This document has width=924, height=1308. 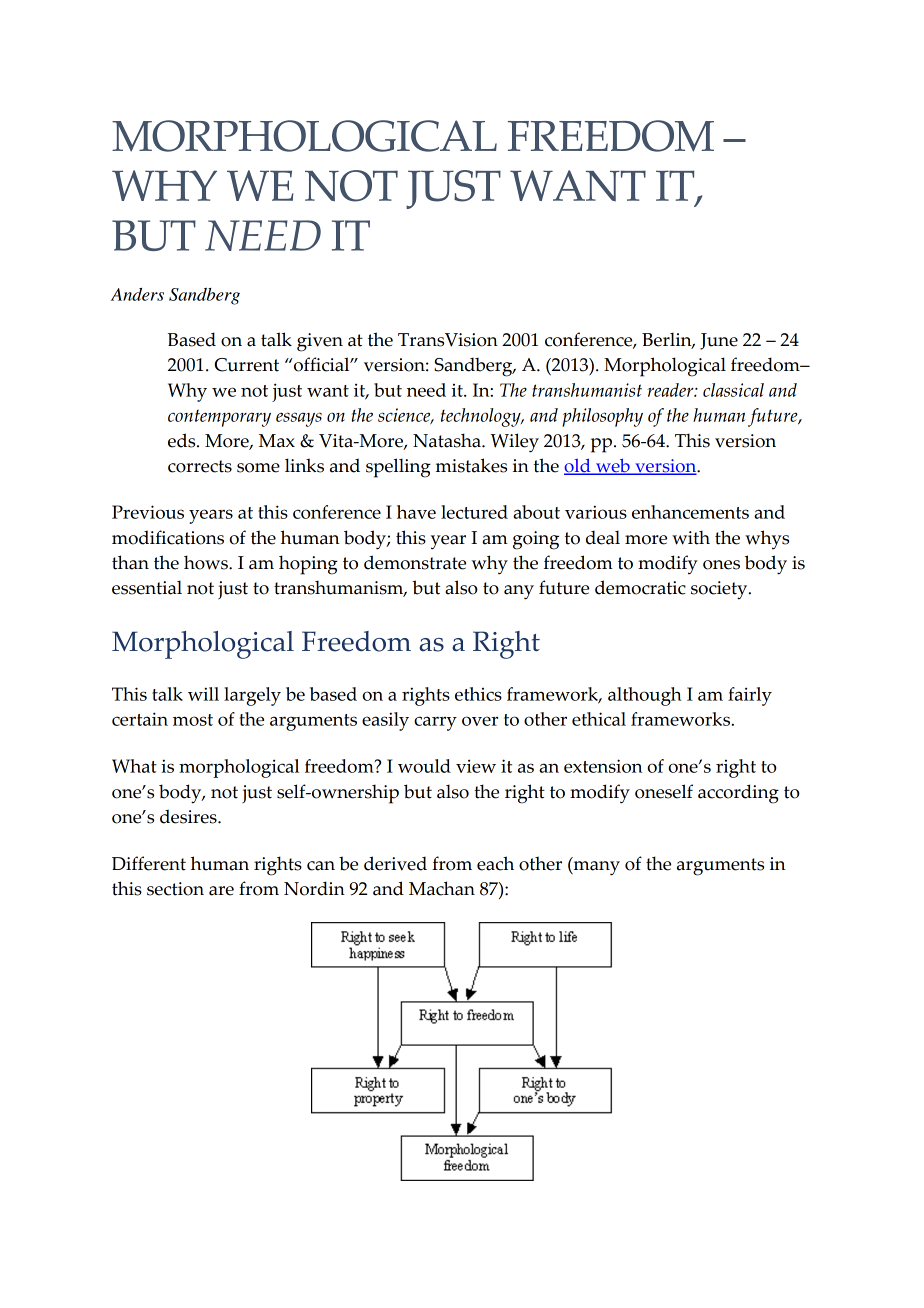 What do you see at coordinates (719, 341) in the document?
I see `June` at bounding box center [719, 341].
